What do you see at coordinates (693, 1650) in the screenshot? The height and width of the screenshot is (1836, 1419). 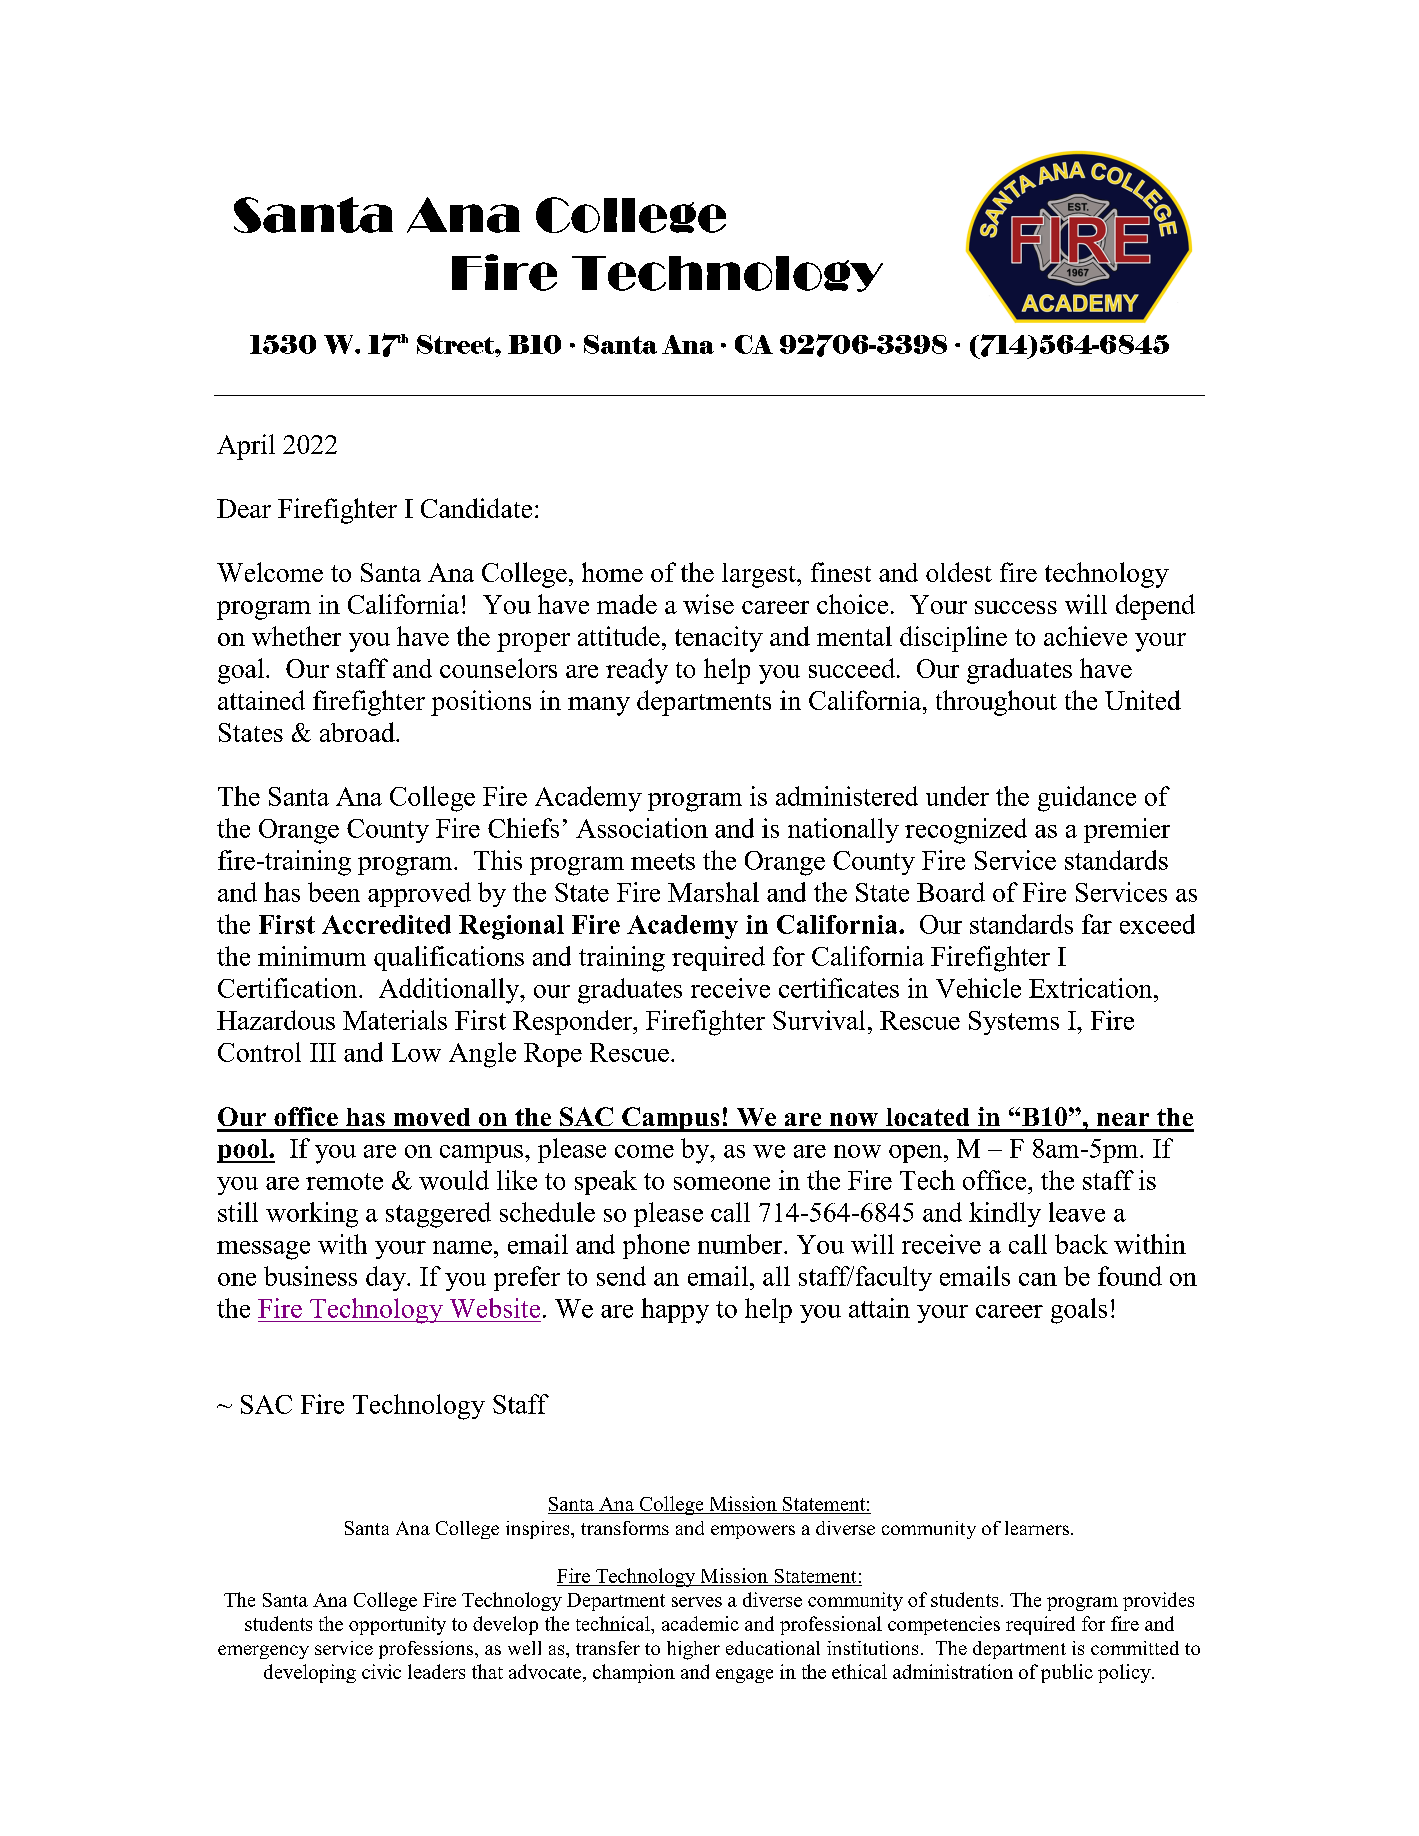 I see `higher` at bounding box center [693, 1650].
